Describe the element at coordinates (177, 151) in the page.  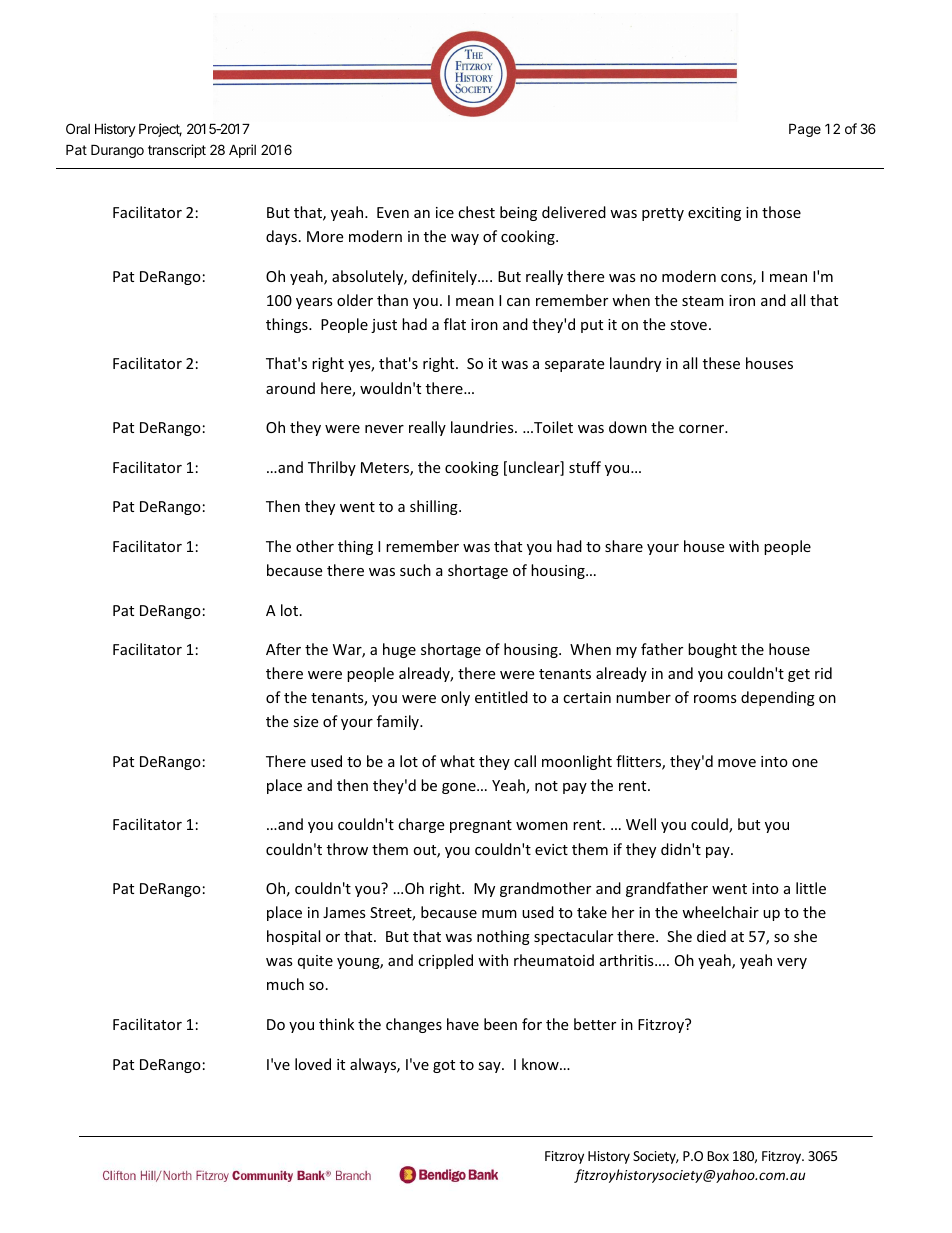
I see `transcript` at that location.
